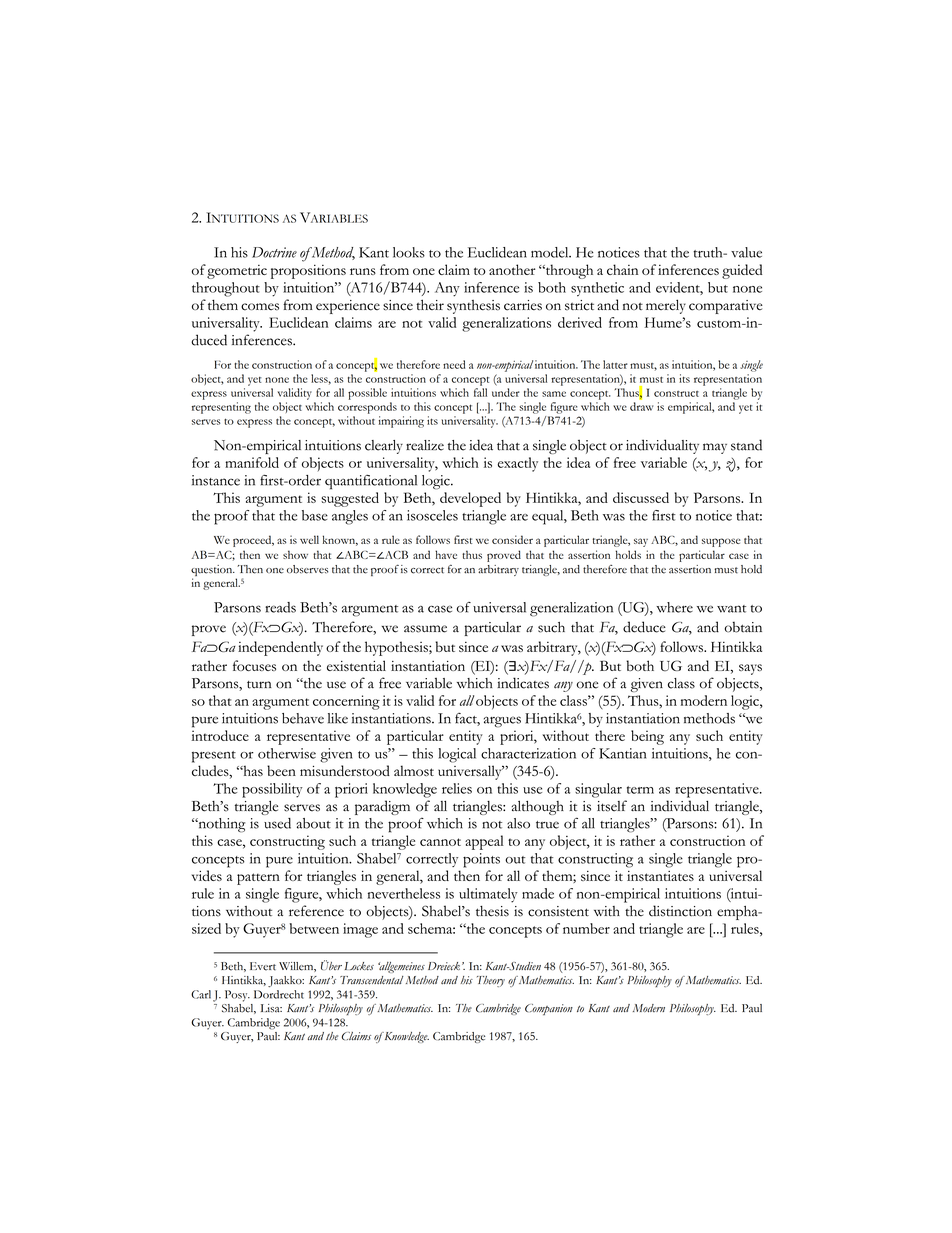 This page has height=1233, width=952. What do you see at coordinates (502, 722) in the page?
I see `argues` at bounding box center [502, 722].
